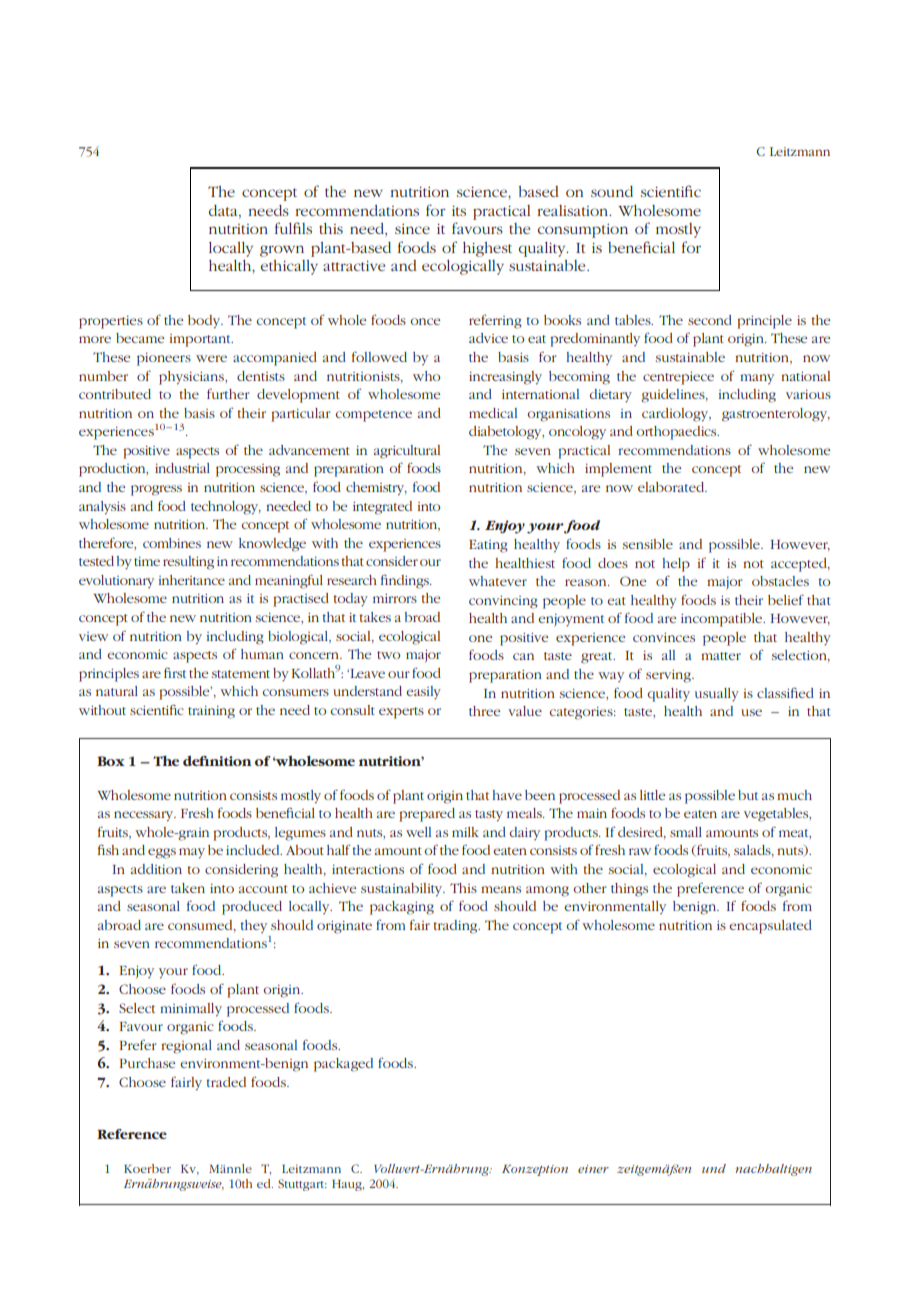 The width and height of the document is (924, 1308). What do you see at coordinates (465, 832) in the document?
I see `milk` at bounding box center [465, 832].
